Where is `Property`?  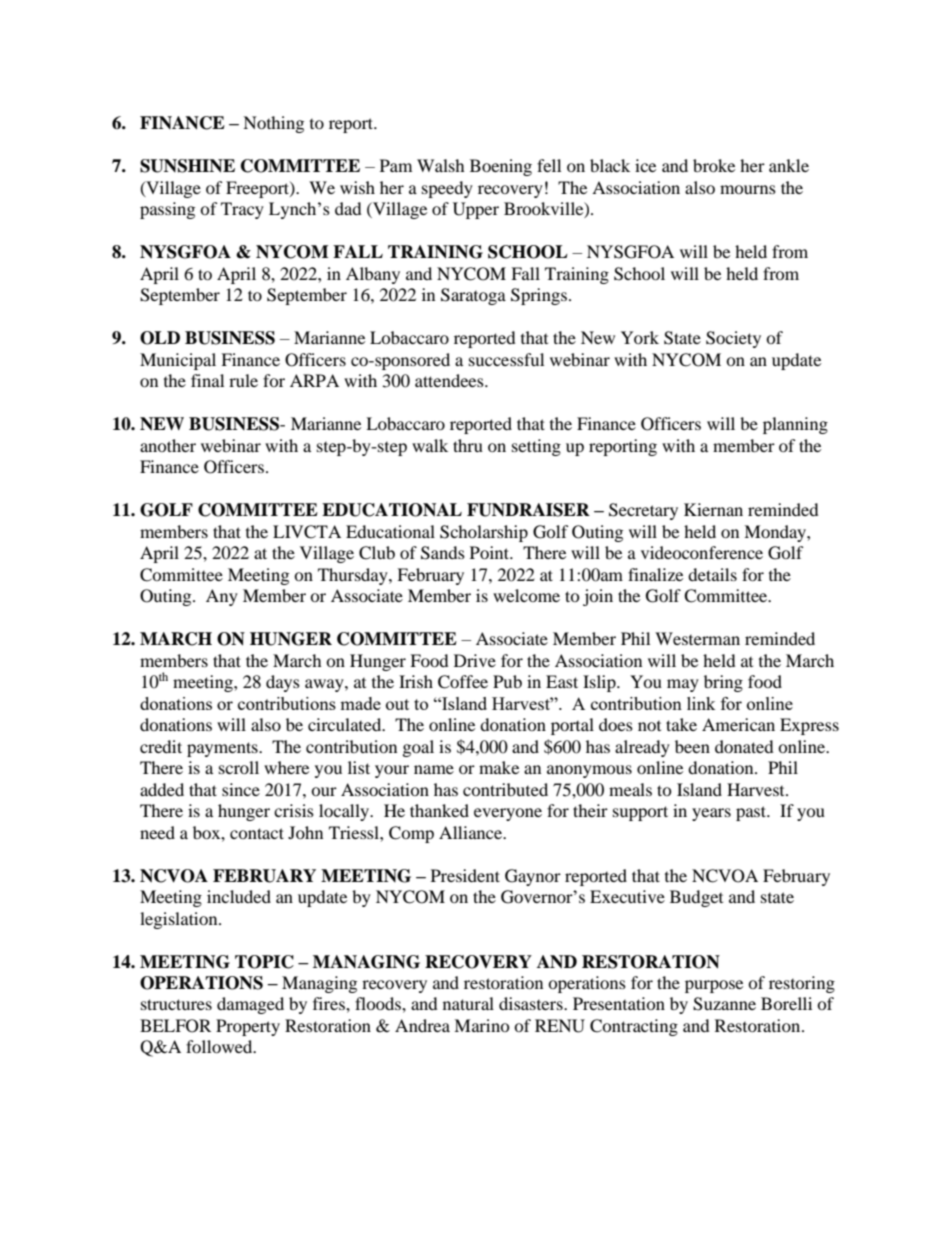
Property is located at coordinates (248, 1027).
